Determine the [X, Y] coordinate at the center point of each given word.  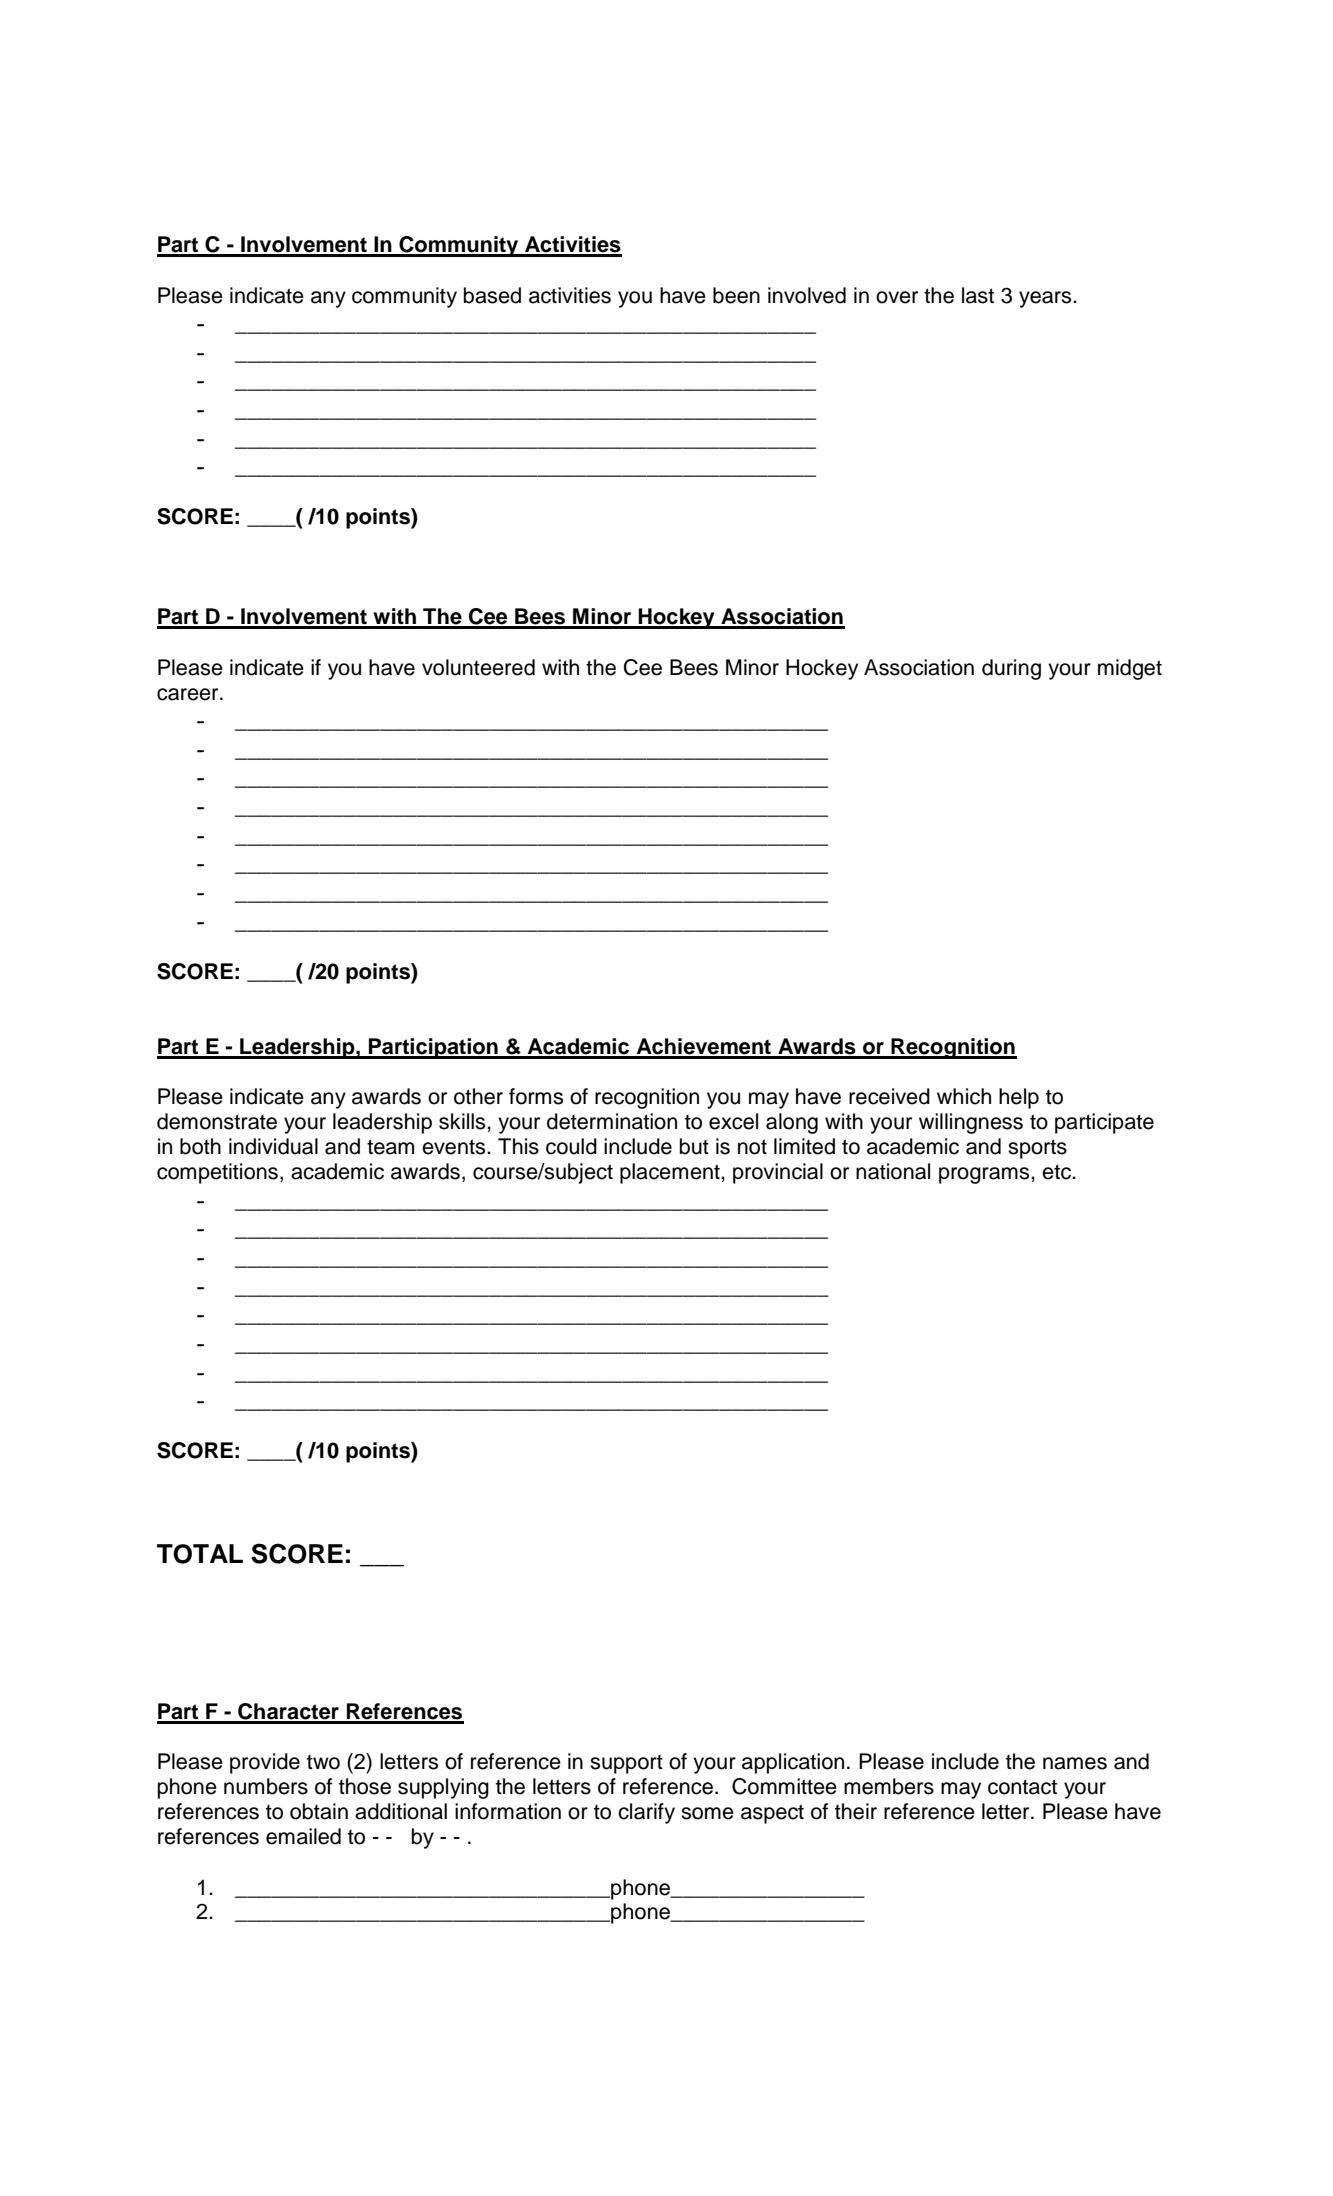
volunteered [478, 667]
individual [273, 1146]
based [492, 295]
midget [1130, 669]
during [1011, 669]
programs [985, 1175]
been [736, 295]
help [1019, 1098]
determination [612, 1121]
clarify [646, 1813]
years [1046, 299]
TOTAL [200, 1554]
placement [671, 1173]
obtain [319, 1811]
